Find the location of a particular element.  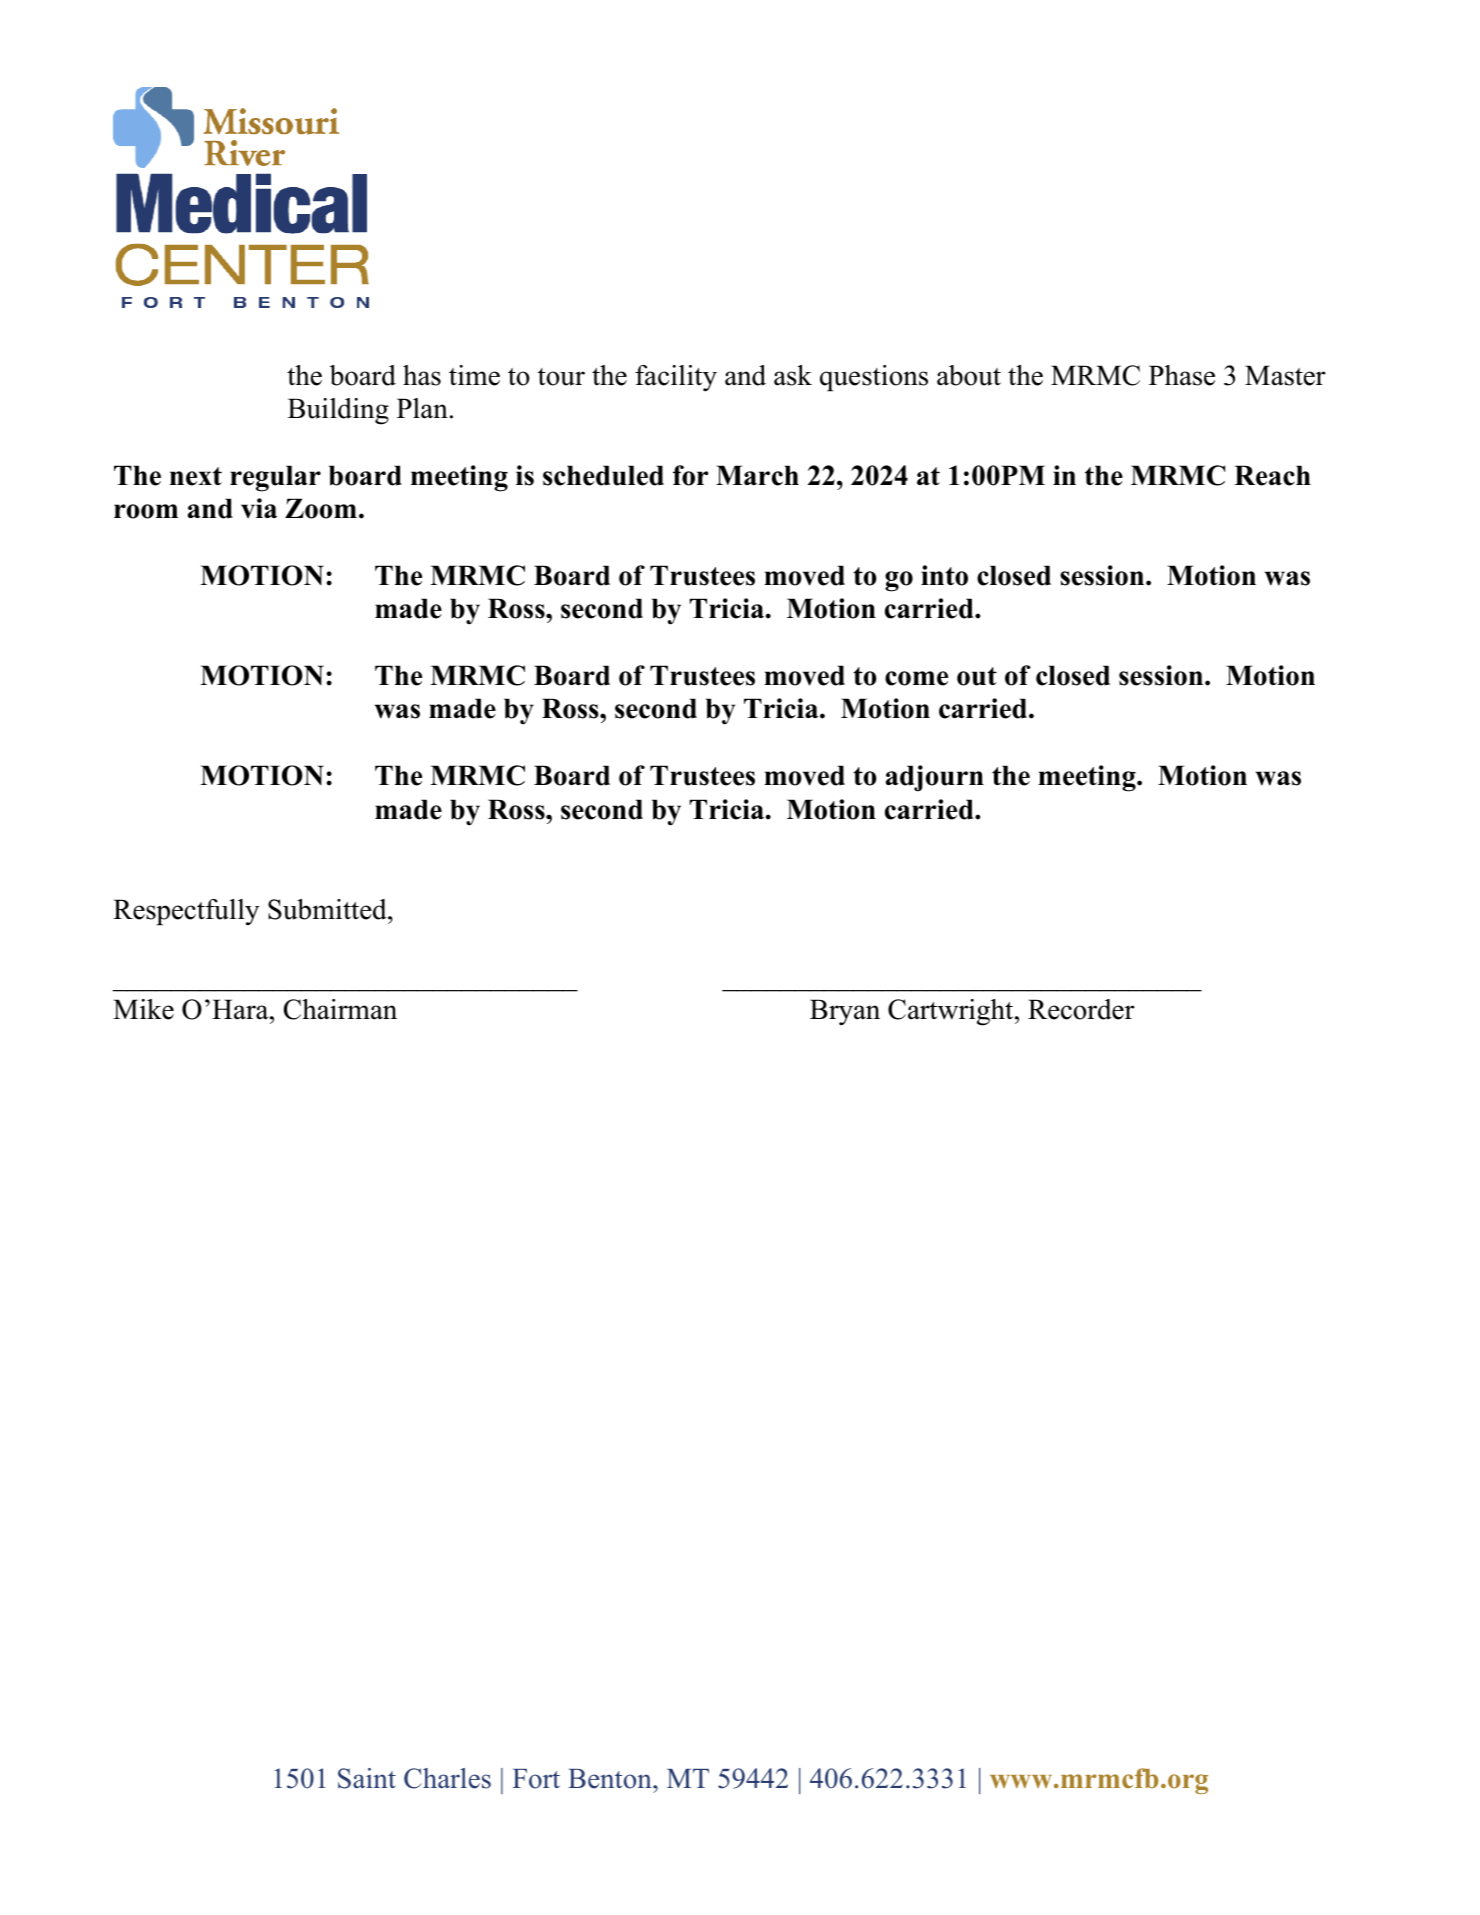

into is located at coordinates (944, 575).
